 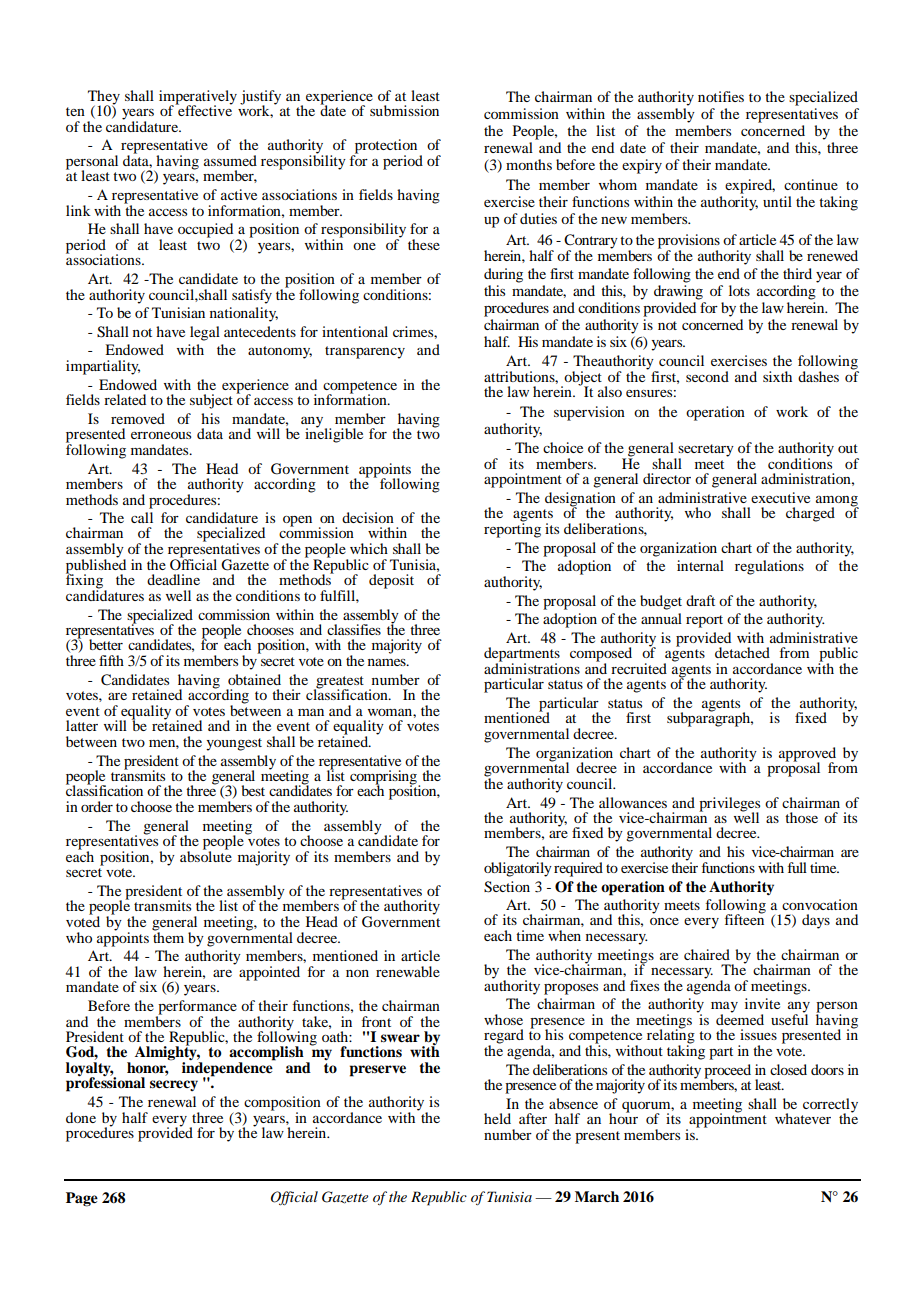 I want to click on effective, so click(x=204, y=109).
